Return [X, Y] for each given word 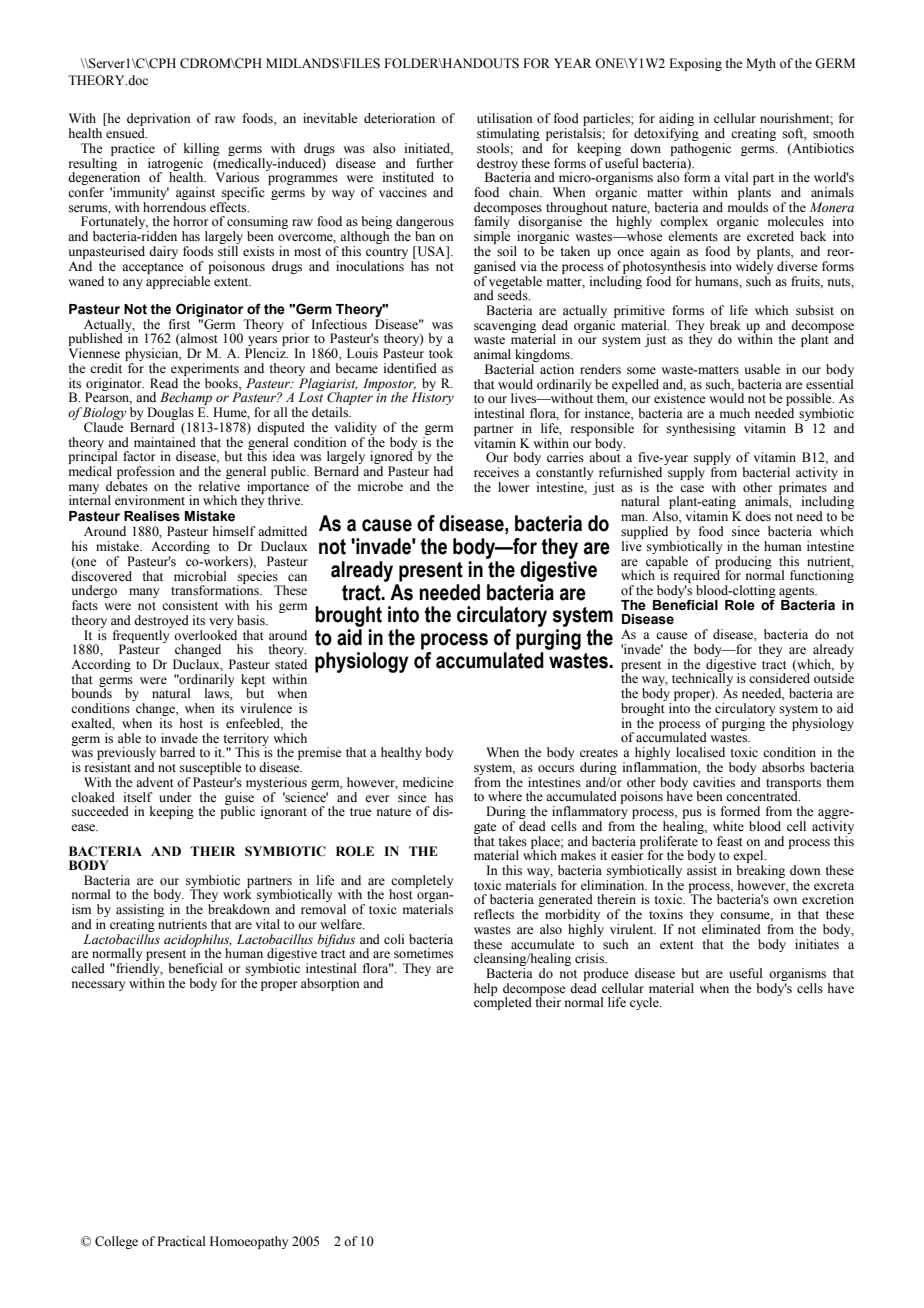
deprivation [159, 121]
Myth [761, 64]
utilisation [505, 118]
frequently [142, 636]
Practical [181, 1241]
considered [779, 677]
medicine [428, 782]
